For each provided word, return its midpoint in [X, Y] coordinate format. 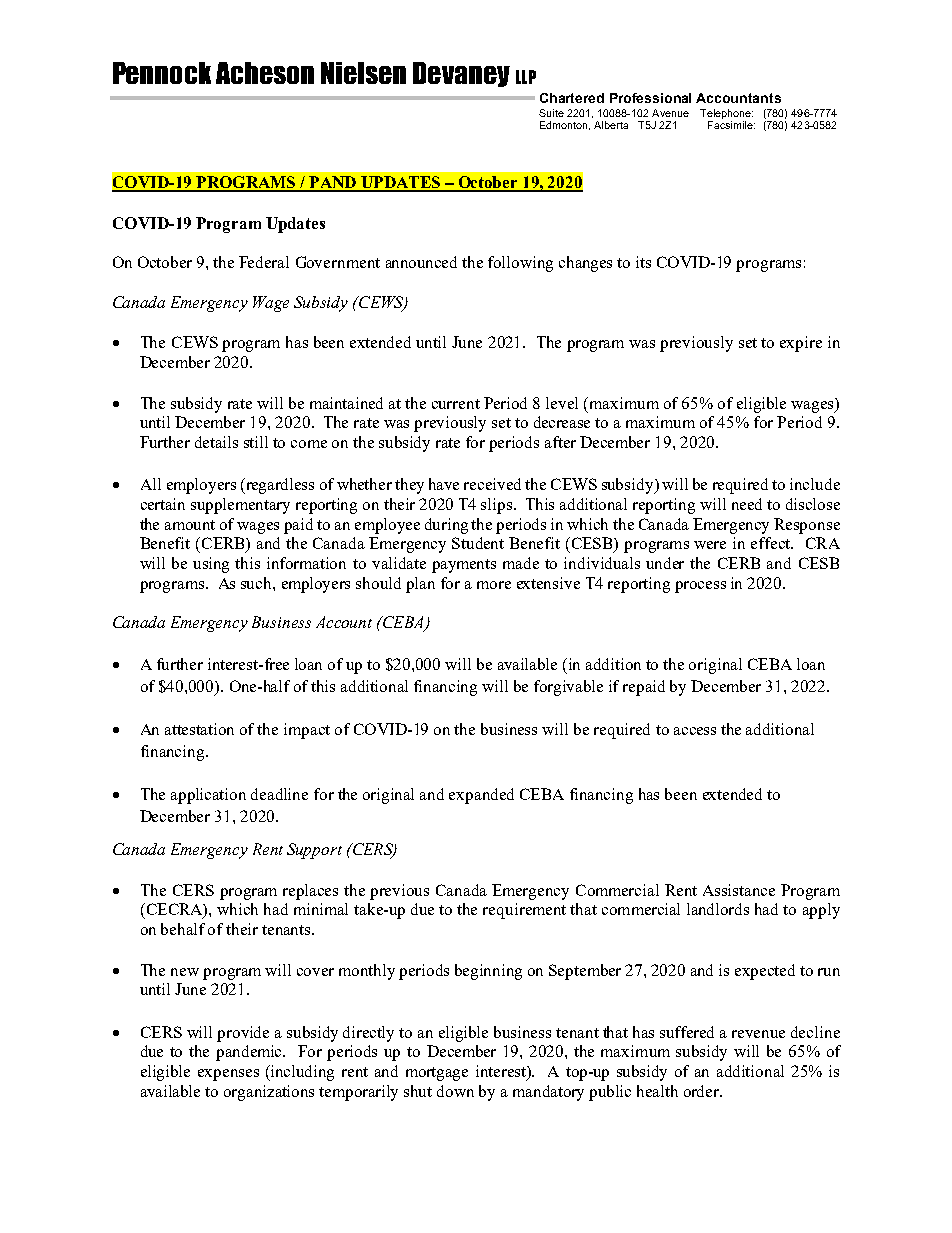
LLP [526, 77]
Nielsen [363, 73]
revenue [758, 1034]
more [494, 585]
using [211, 565]
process [700, 587]
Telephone [726, 114]
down [455, 1091]
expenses [228, 1075]
